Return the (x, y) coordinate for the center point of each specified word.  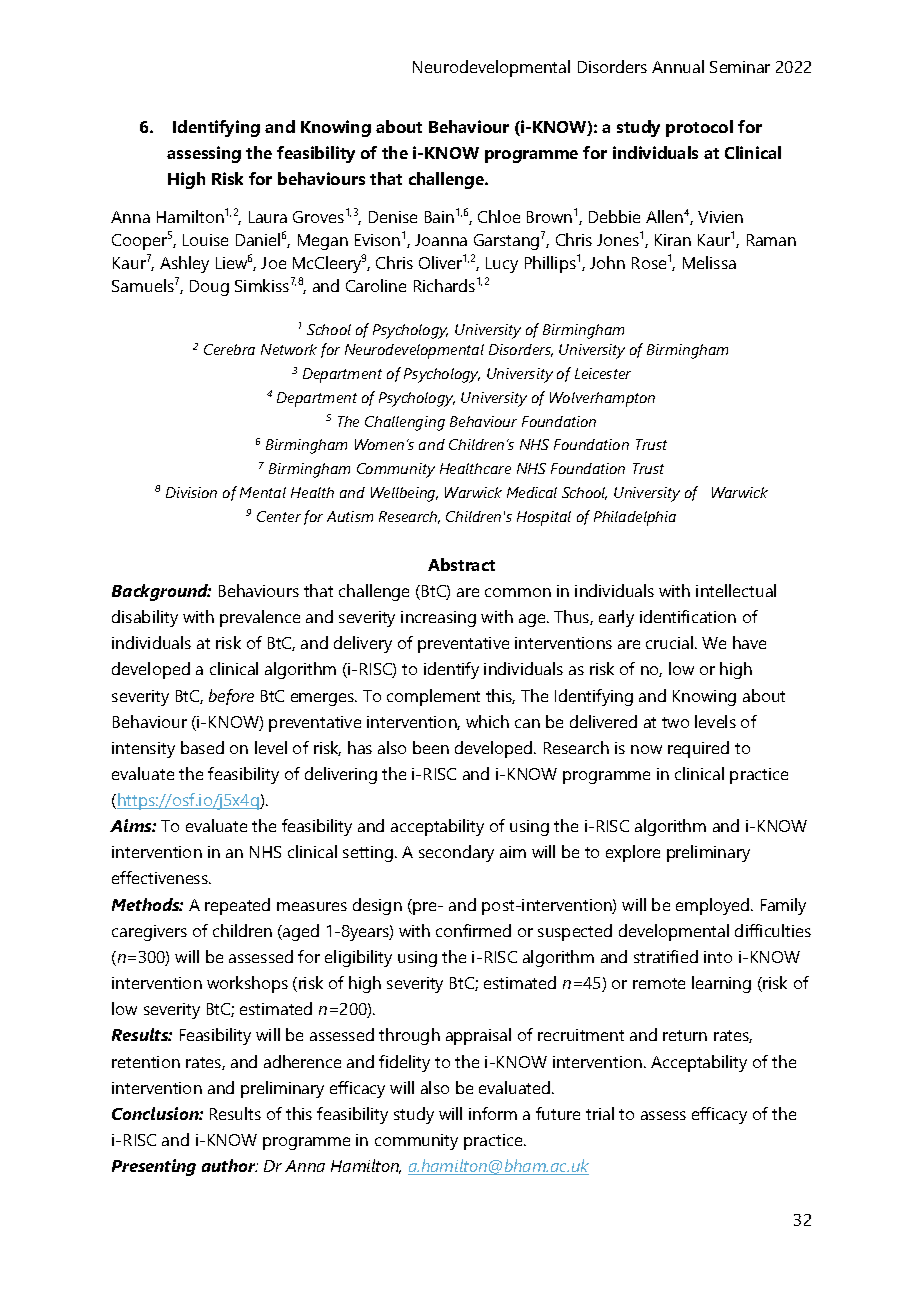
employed (714, 906)
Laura (268, 217)
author (230, 1165)
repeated (237, 906)
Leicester (603, 373)
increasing (438, 619)
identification (688, 616)
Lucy (502, 265)
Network (289, 349)
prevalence (260, 618)
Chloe (499, 216)
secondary (456, 853)
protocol (699, 128)
